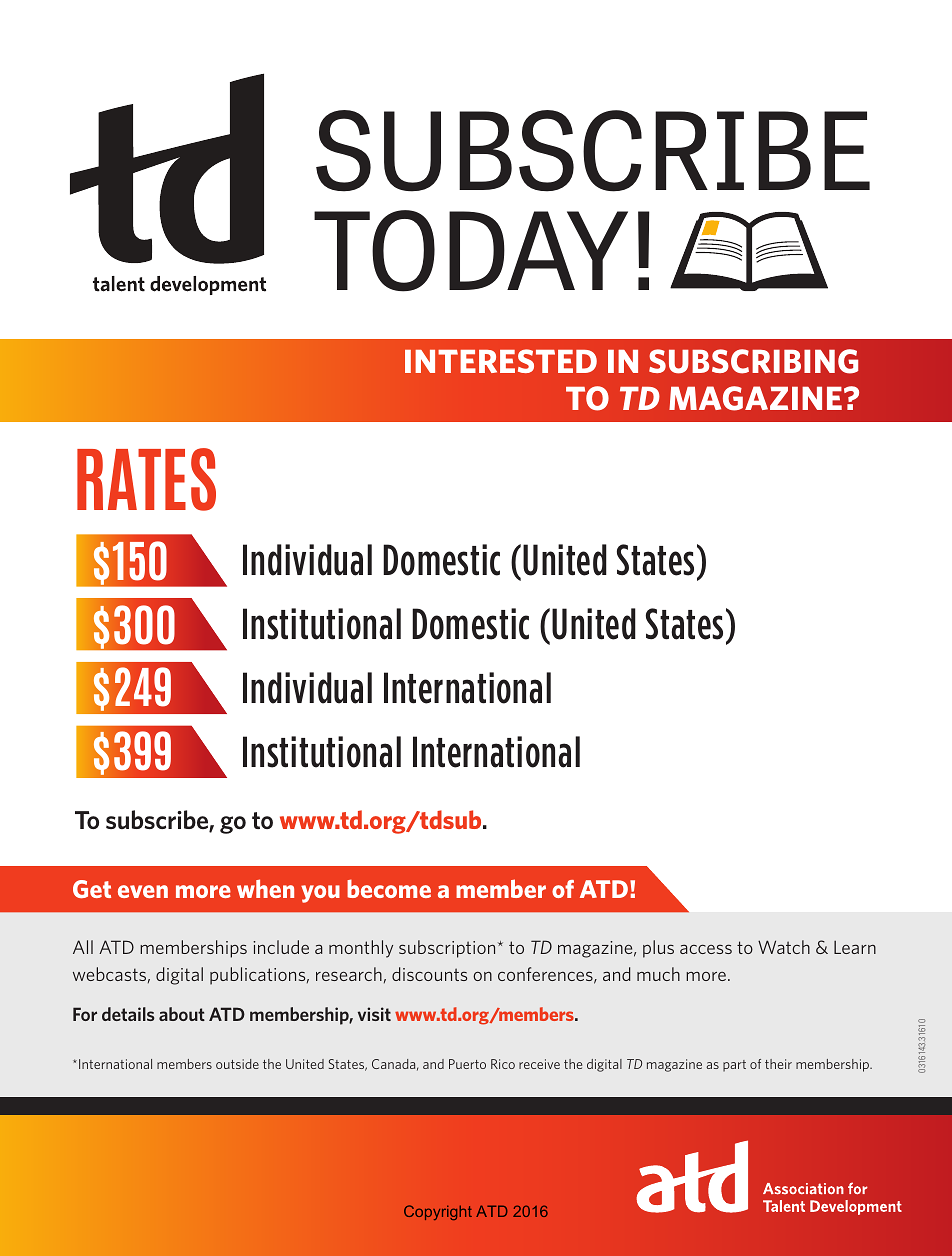 The width and height of the image is (952, 1256). What do you see at coordinates (753, 361) in the image?
I see `SUBSCRIBING` at bounding box center [753, 361].
